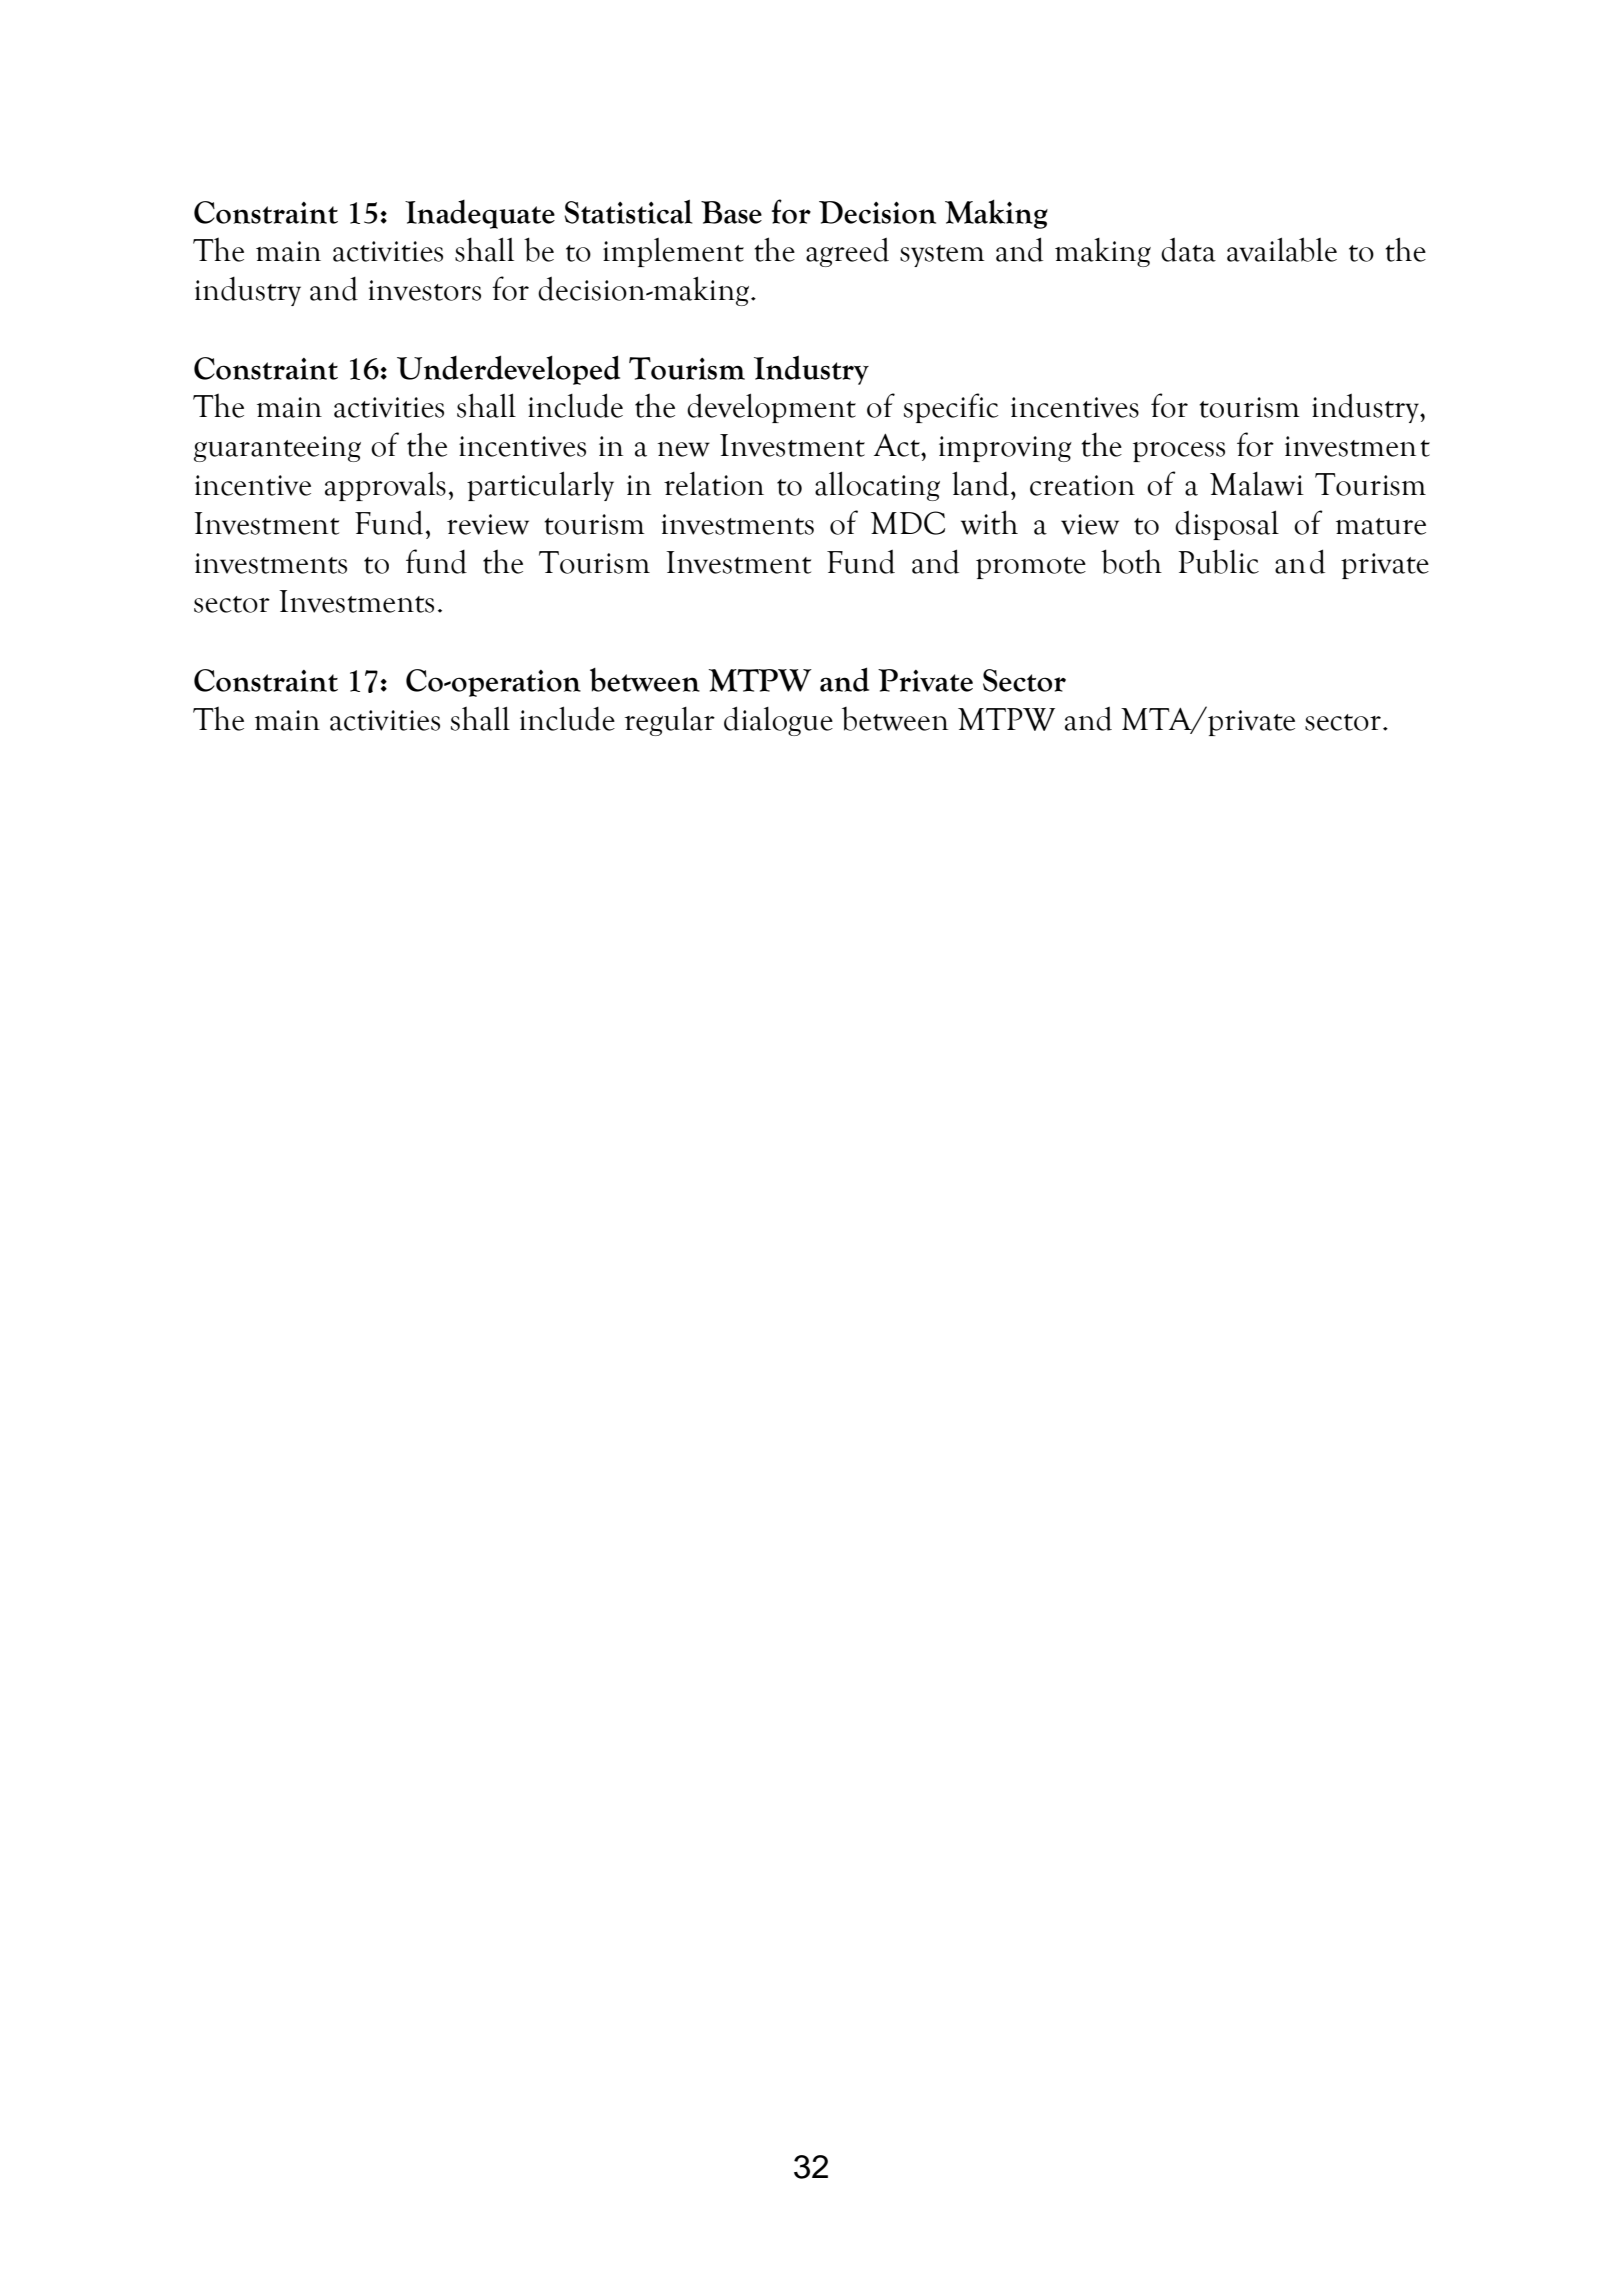  What do you see at coordinates (1031, 568) in the screenshot?
I see `promote` at bounding box center [1031, 568].
